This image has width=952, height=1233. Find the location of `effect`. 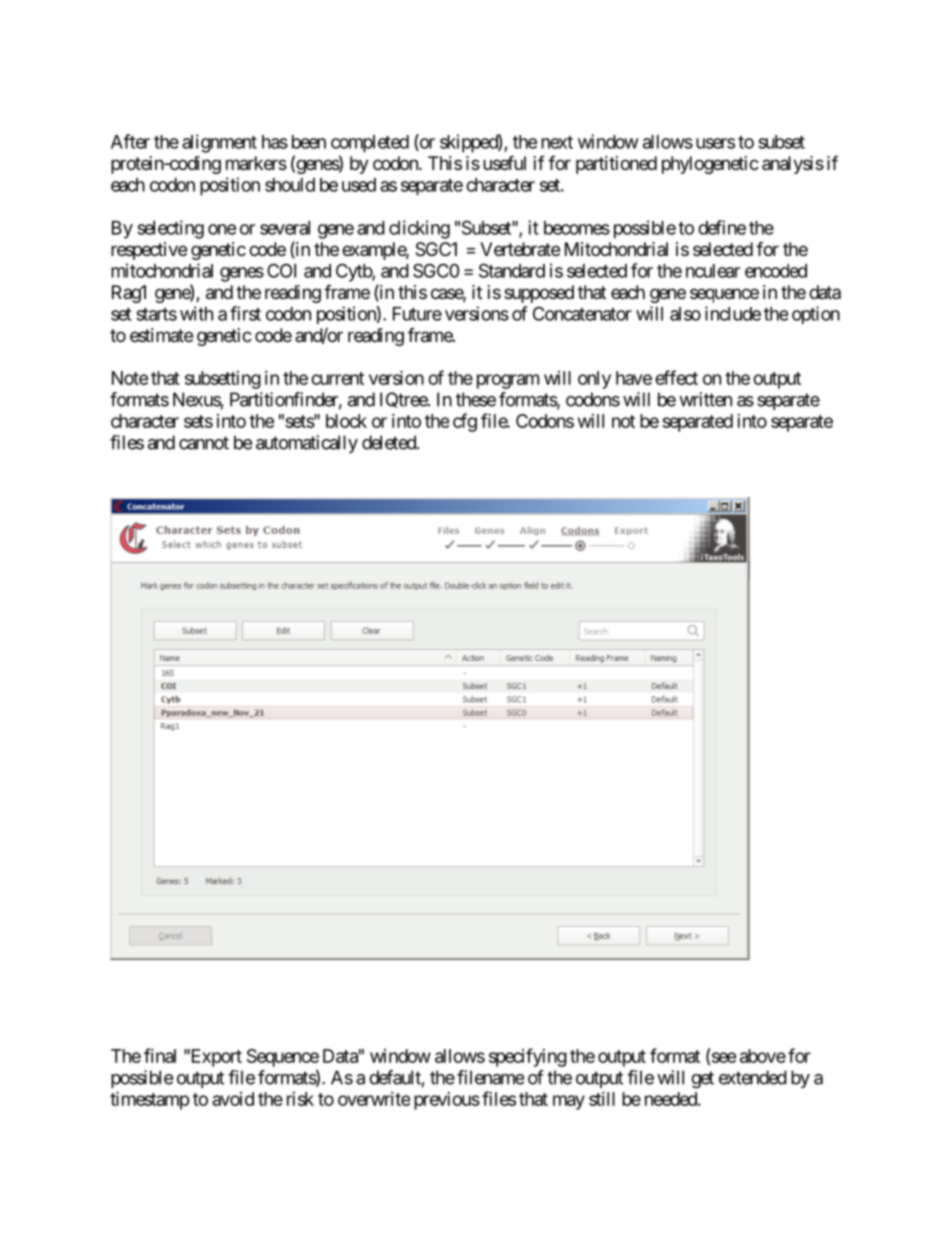

effect is located at coordinates (676, 377).
